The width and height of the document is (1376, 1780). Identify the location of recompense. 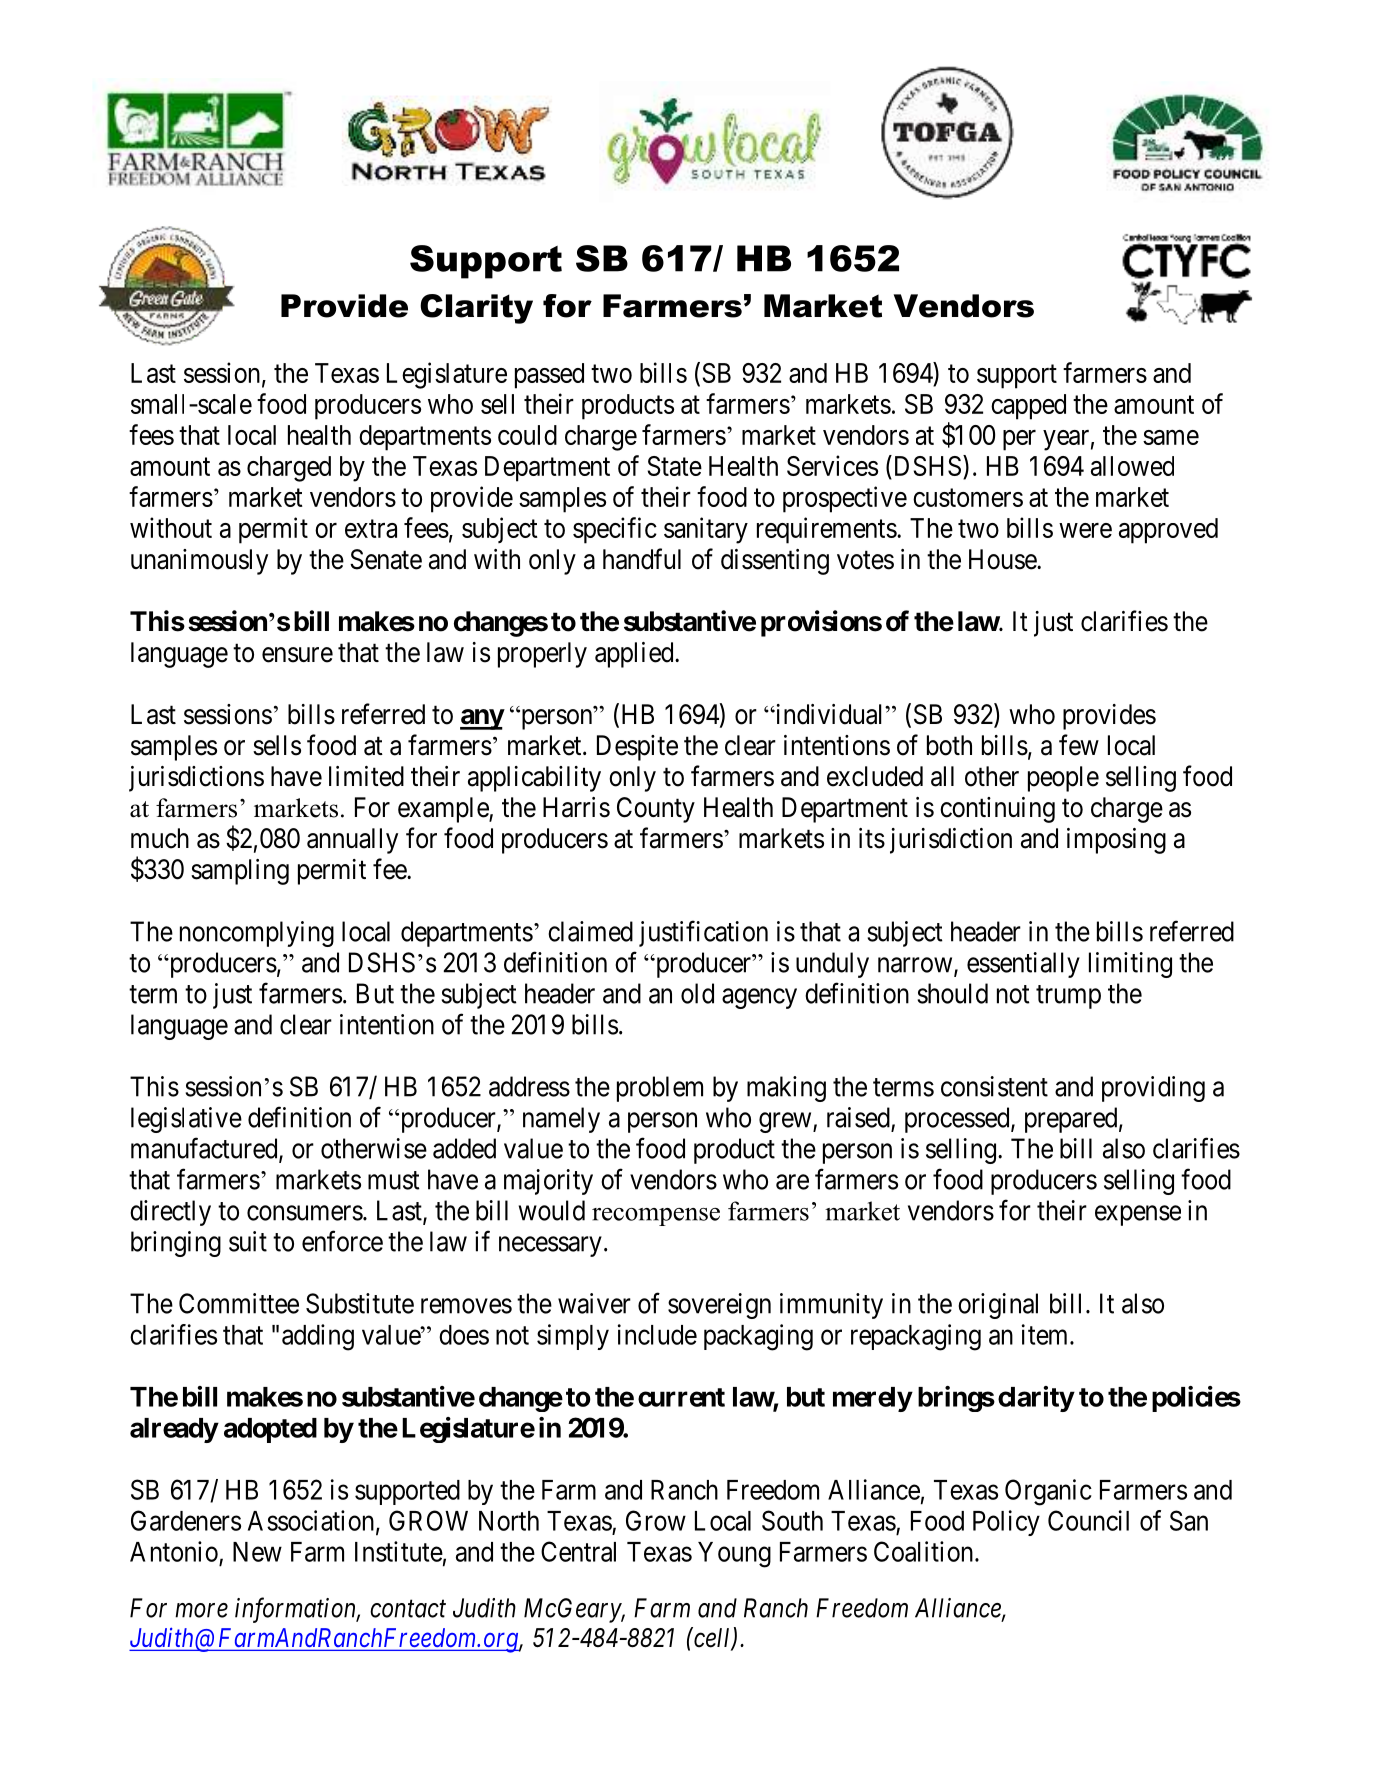
(656, 1217).
